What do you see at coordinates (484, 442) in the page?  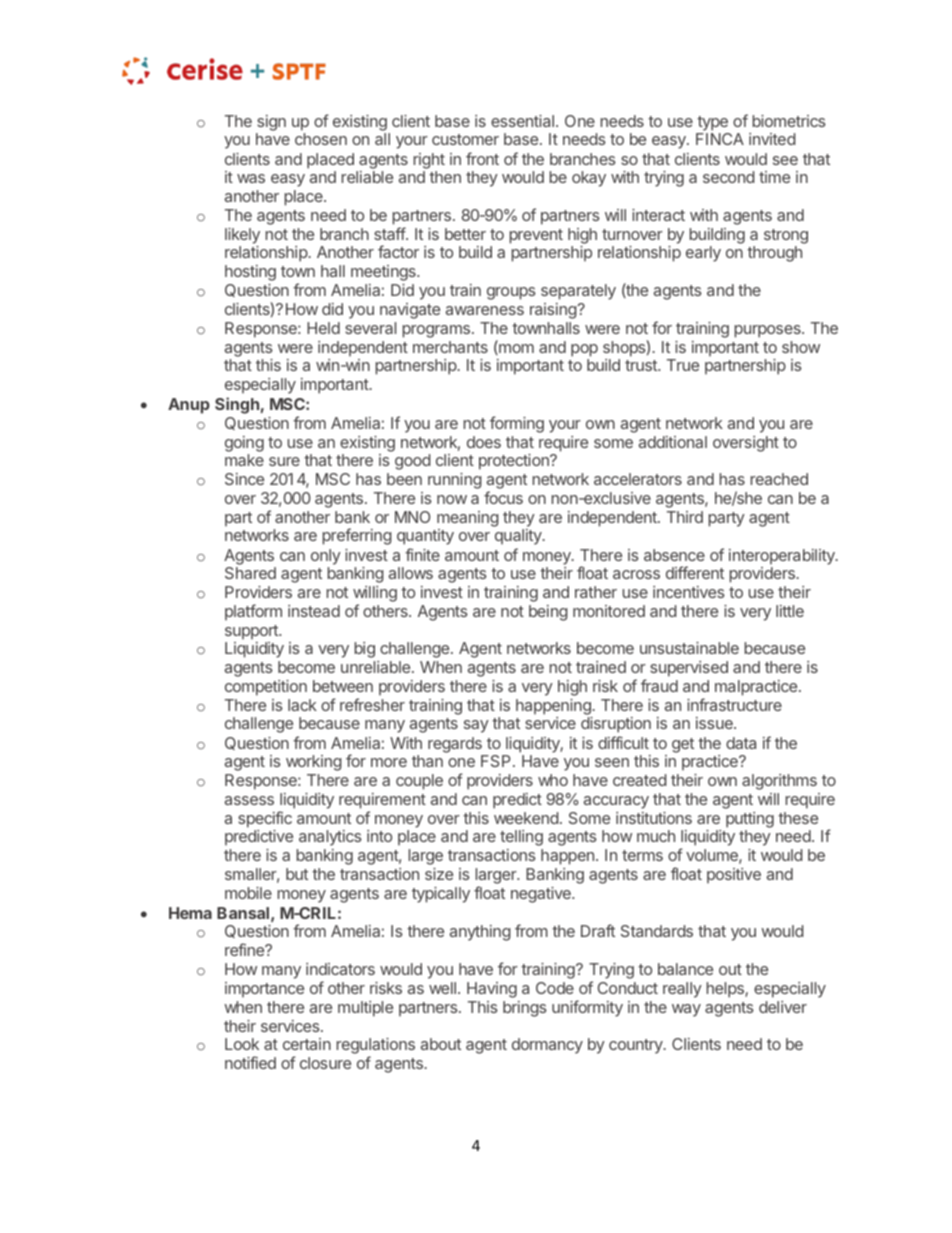 I see `does` at bounding box center [484, 442].
